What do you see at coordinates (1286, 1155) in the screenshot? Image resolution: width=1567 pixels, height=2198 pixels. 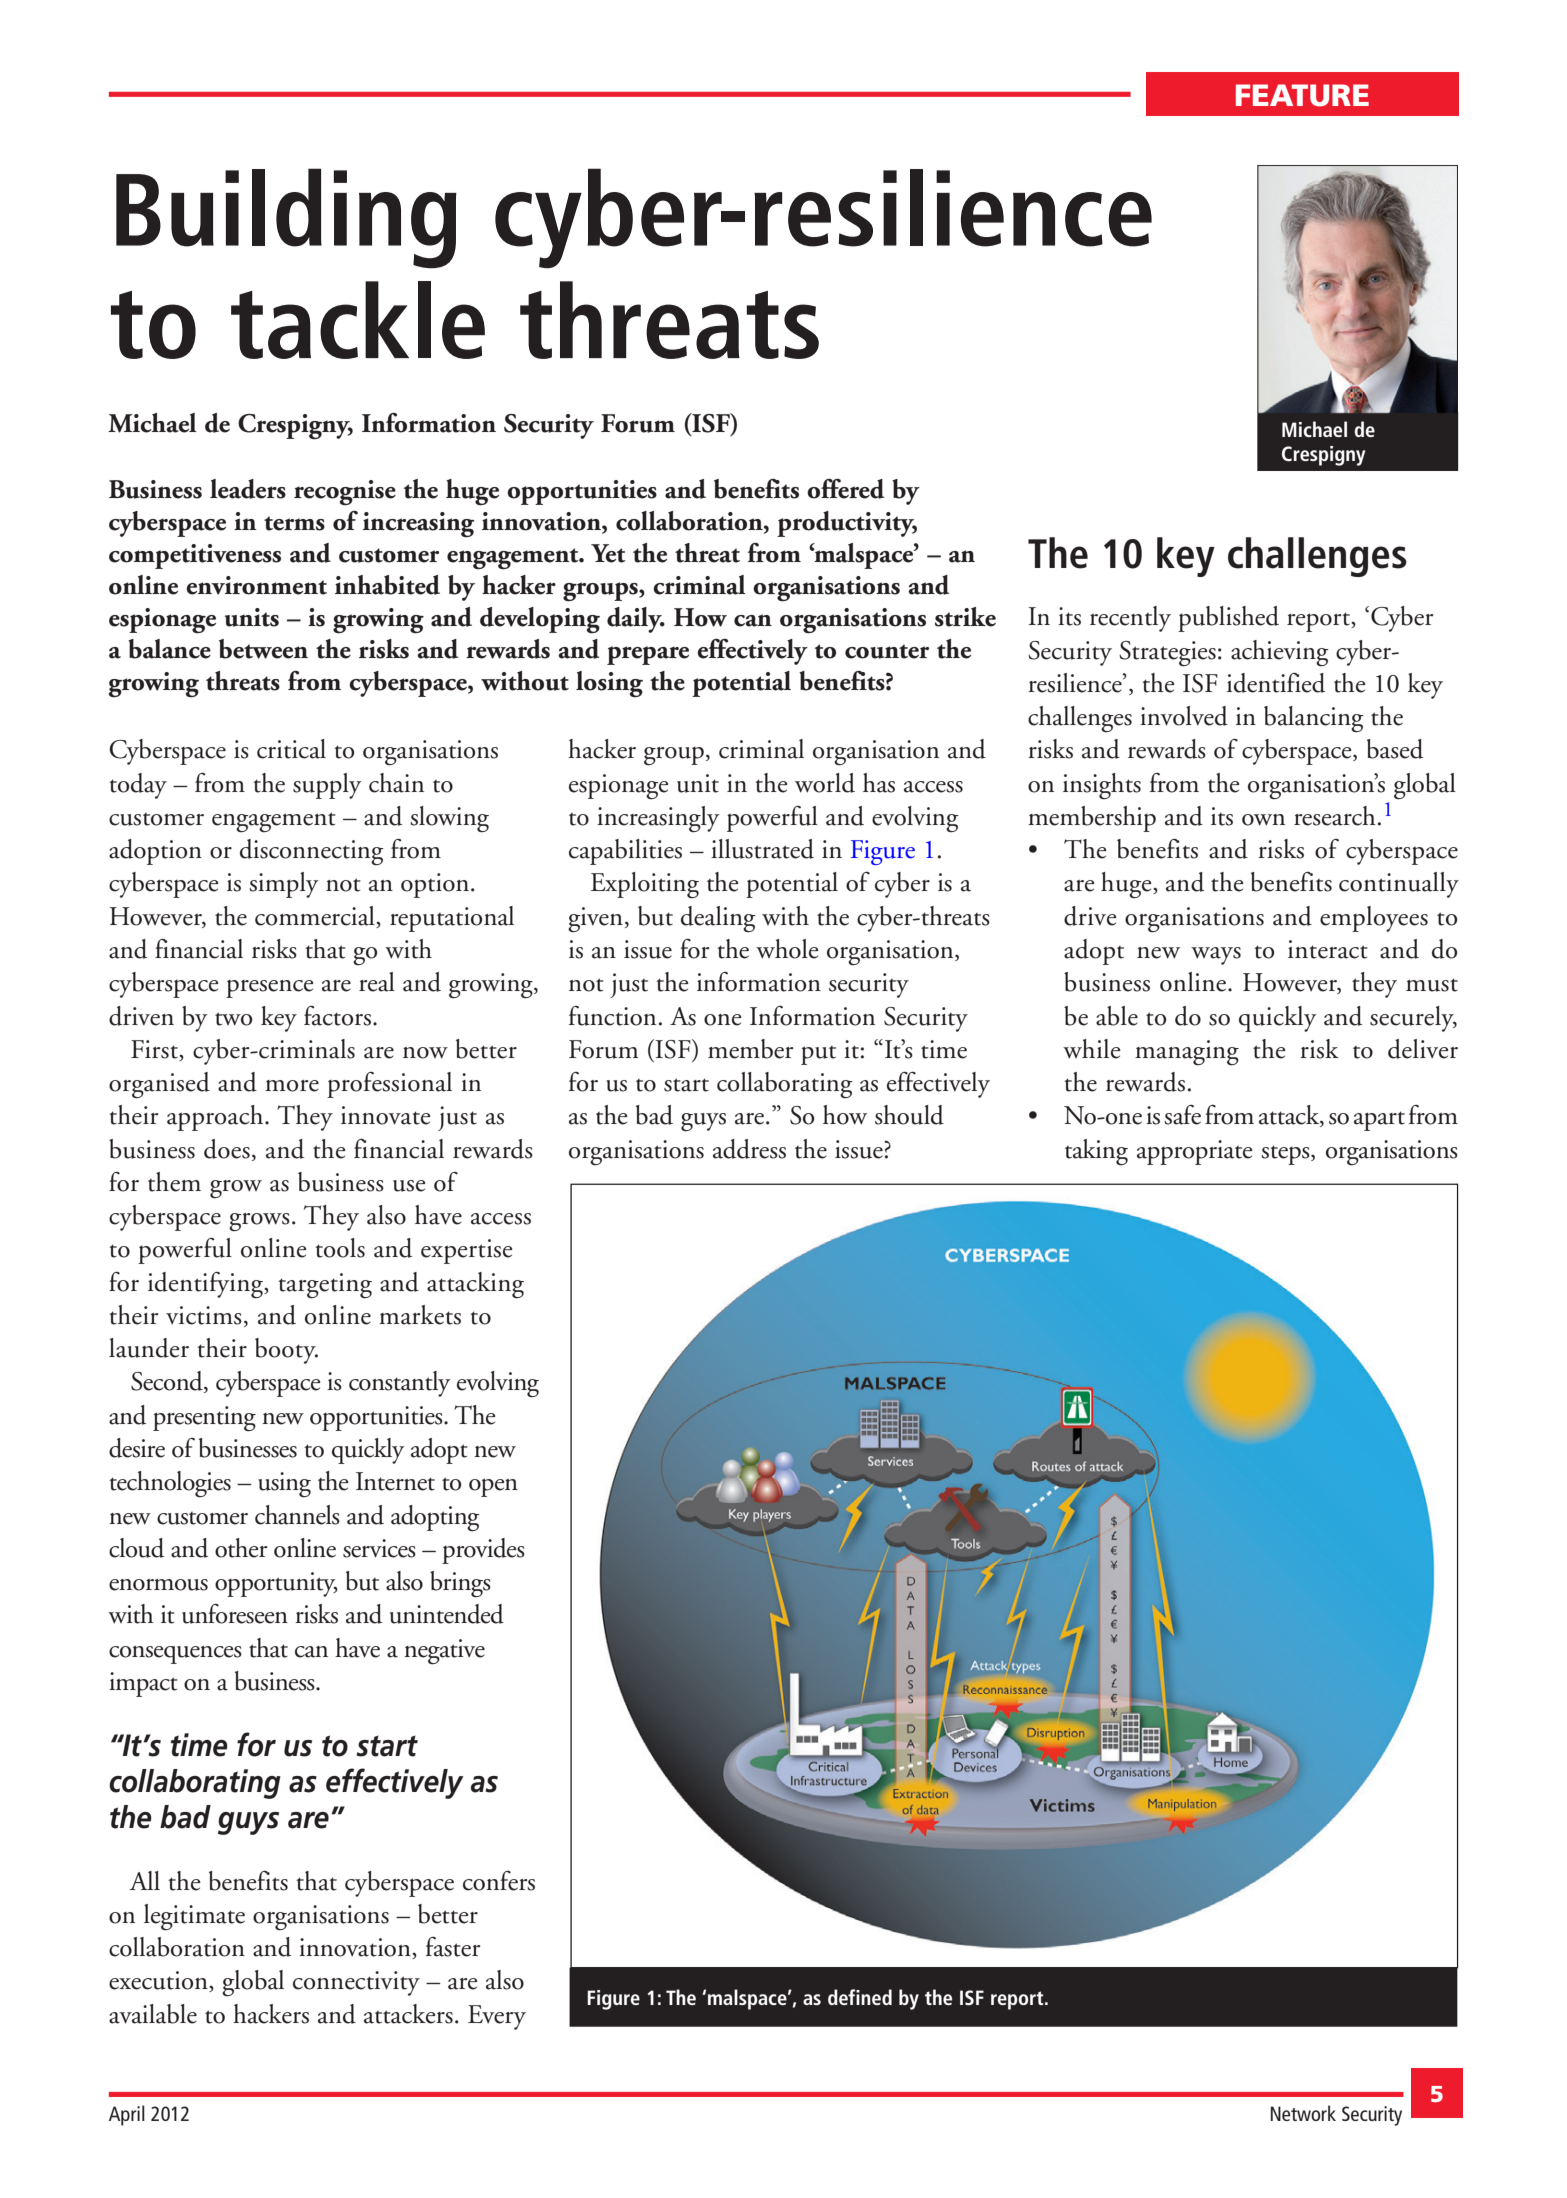 I see `steps` at bounding box center [1286, 1155].
